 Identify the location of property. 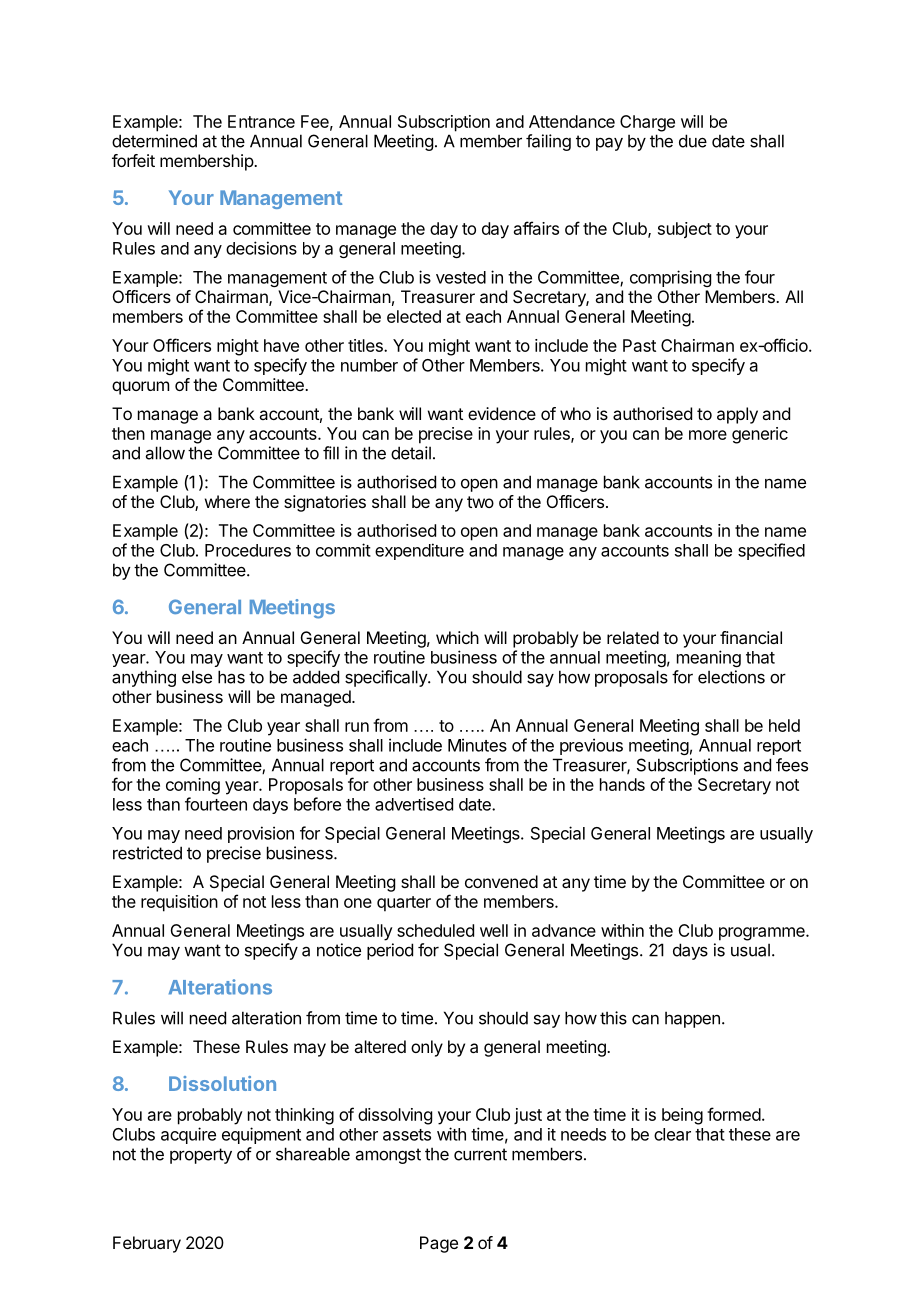
(201, 1156).
